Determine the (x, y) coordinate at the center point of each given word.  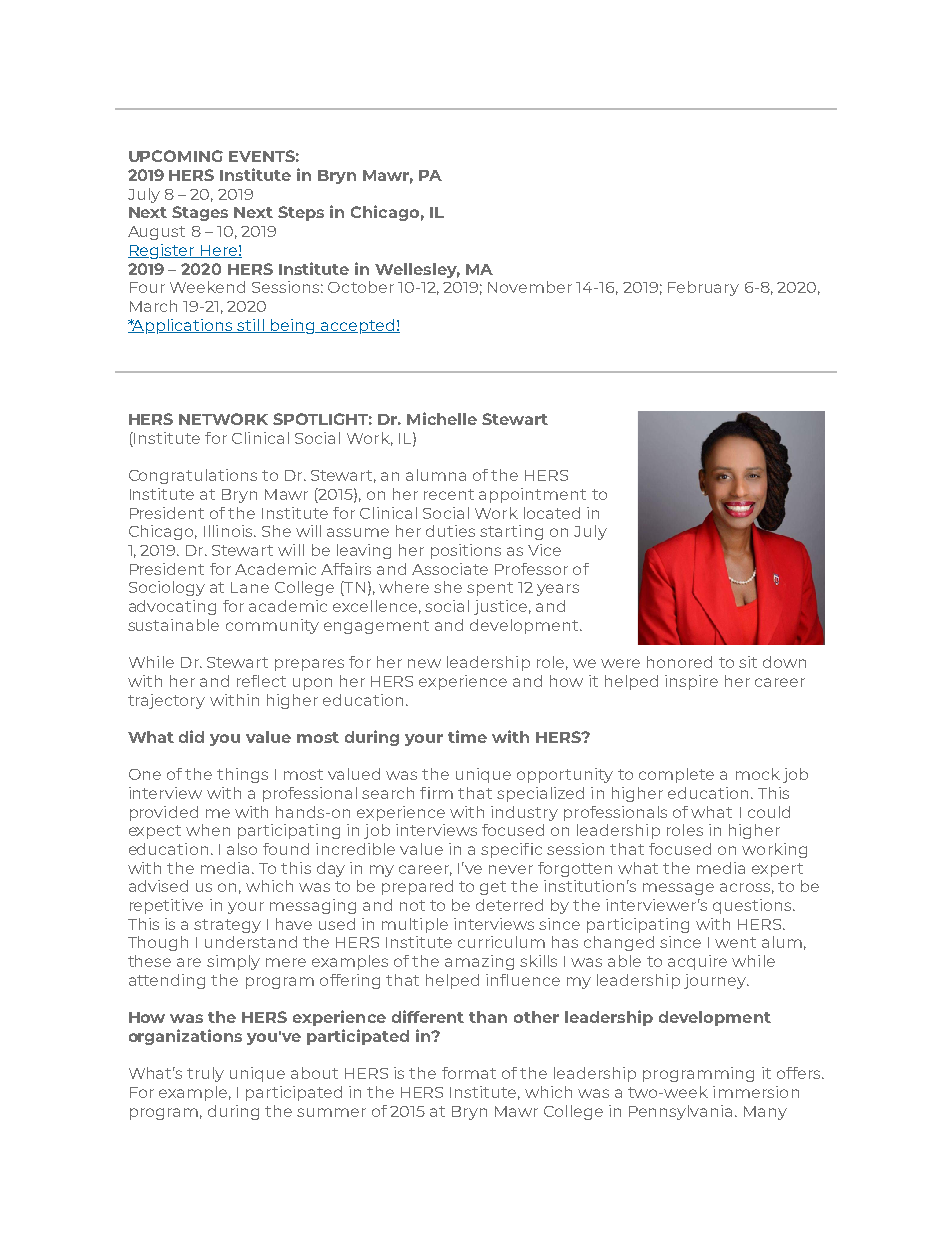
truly (205, 1074)
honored (679, 662)
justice (500, 607)
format (469, 1073)
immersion (756, 1092)
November (530, 287)
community (272, 626)
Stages (200, 213)
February (703, 288)
